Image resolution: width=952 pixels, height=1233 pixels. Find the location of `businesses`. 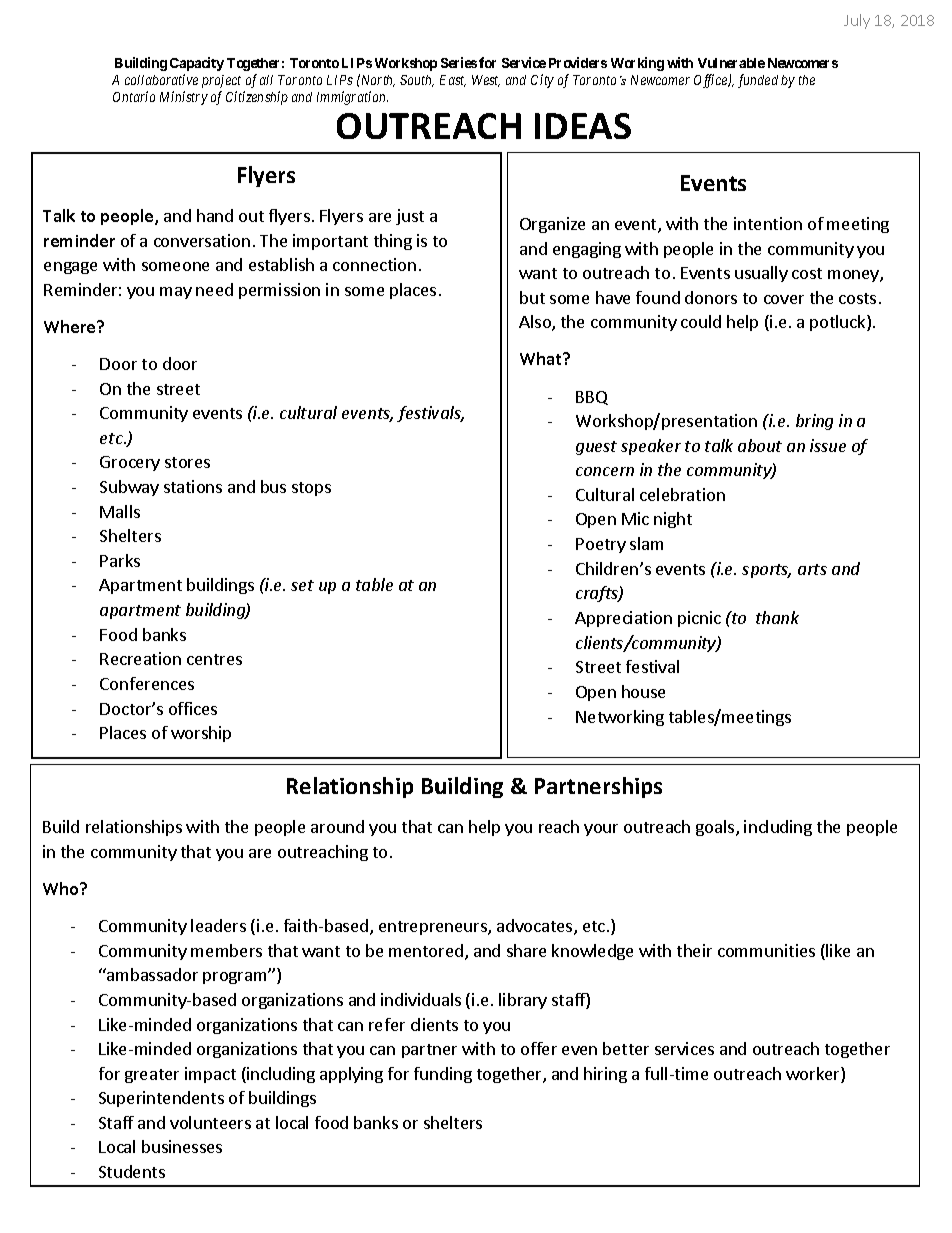

businesses is located at coordinates (182, 1146).
